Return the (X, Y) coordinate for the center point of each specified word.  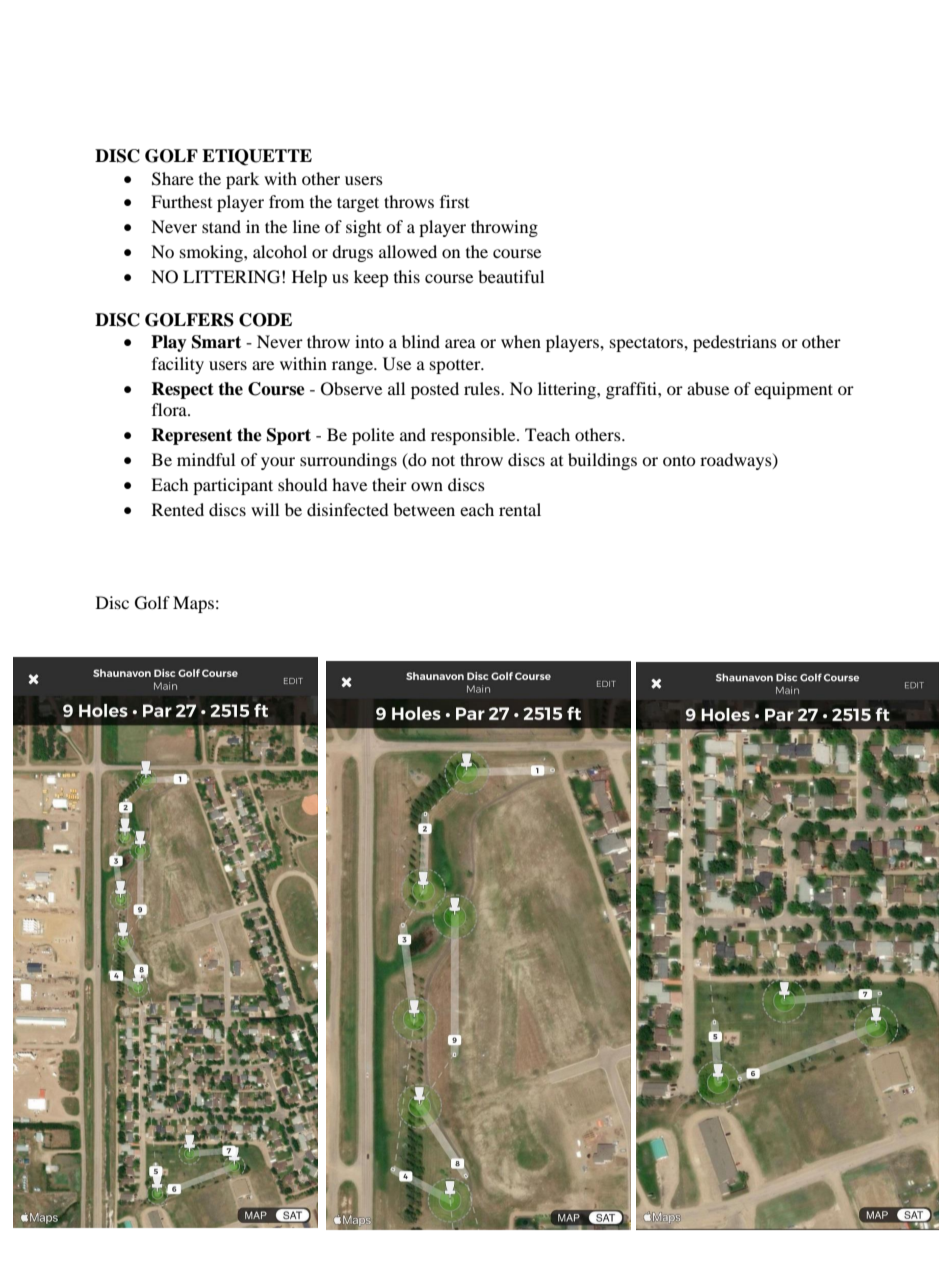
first (454, 201)
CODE (265, 320)
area (460, 343)
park (242, 180)
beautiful (511, 276)
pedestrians (735, 343)
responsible (474, 436)
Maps (193, 604)
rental (520, 509)
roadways (737, 461)
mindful (206, 459)
